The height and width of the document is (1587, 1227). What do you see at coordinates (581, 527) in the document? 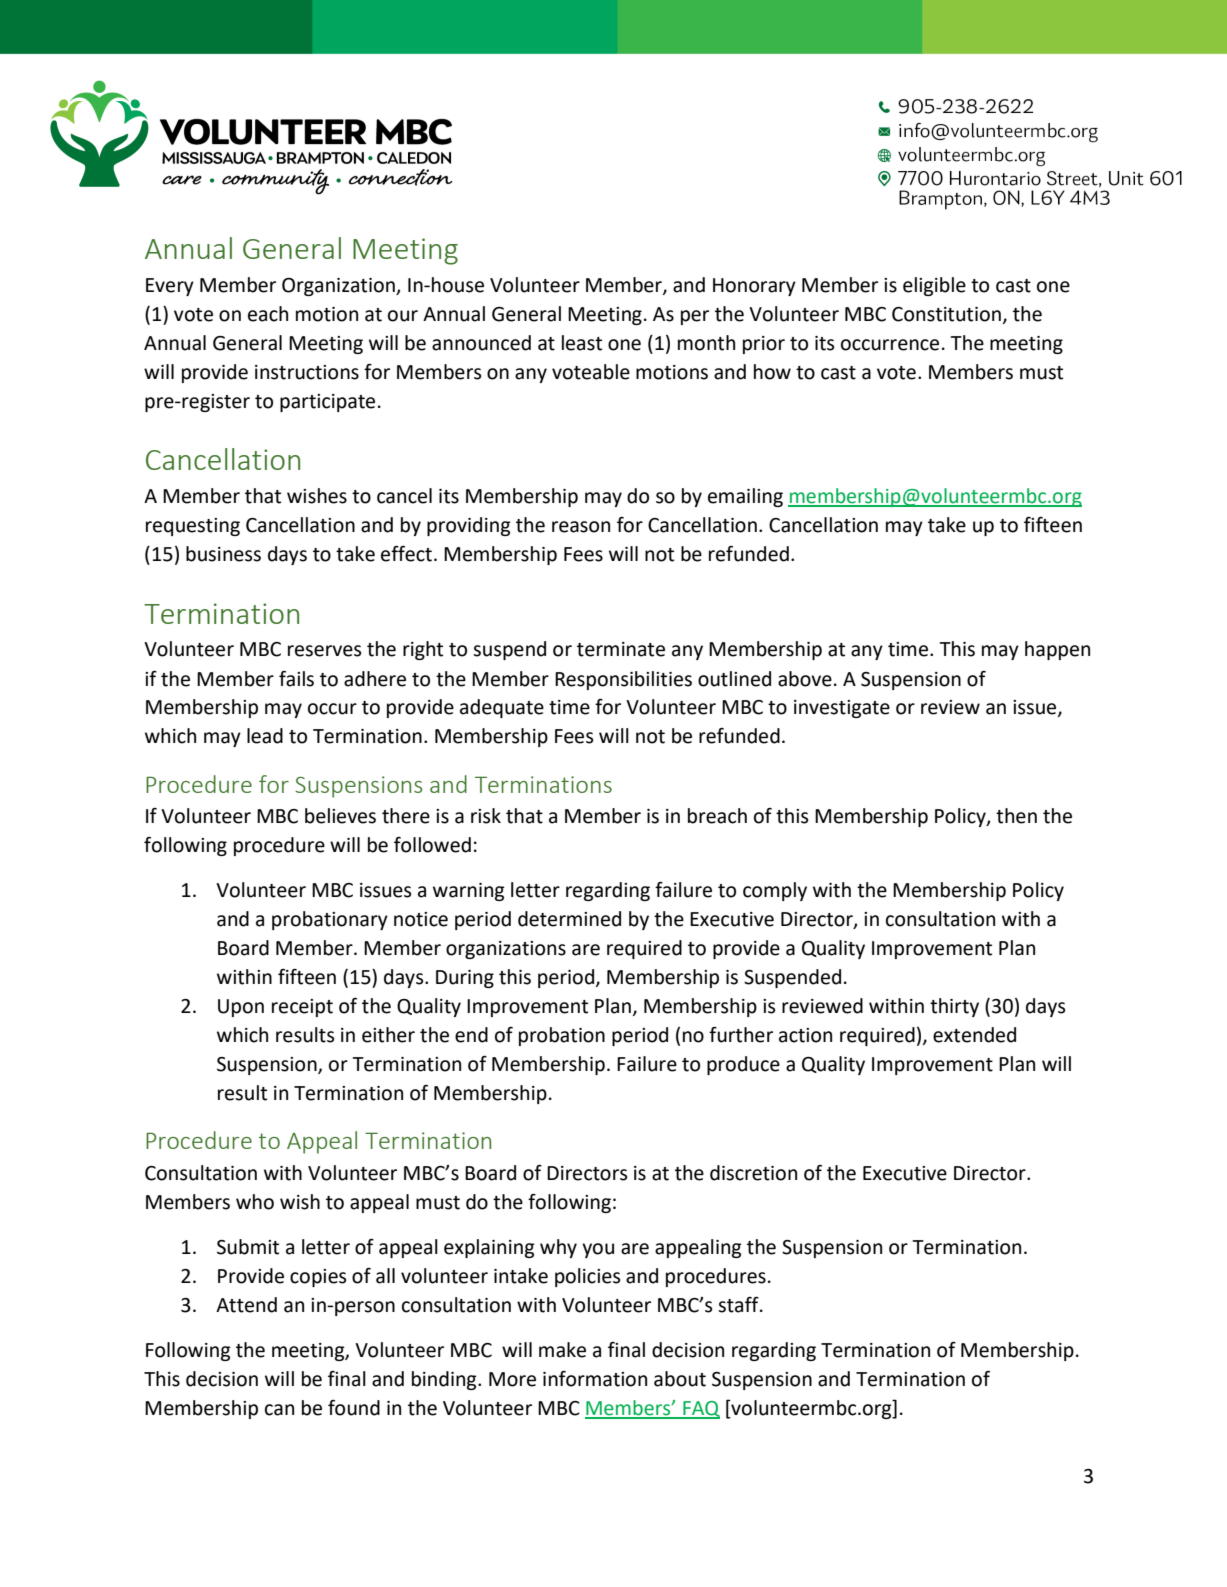
I see `reason` at bounding box center [581, 527].
